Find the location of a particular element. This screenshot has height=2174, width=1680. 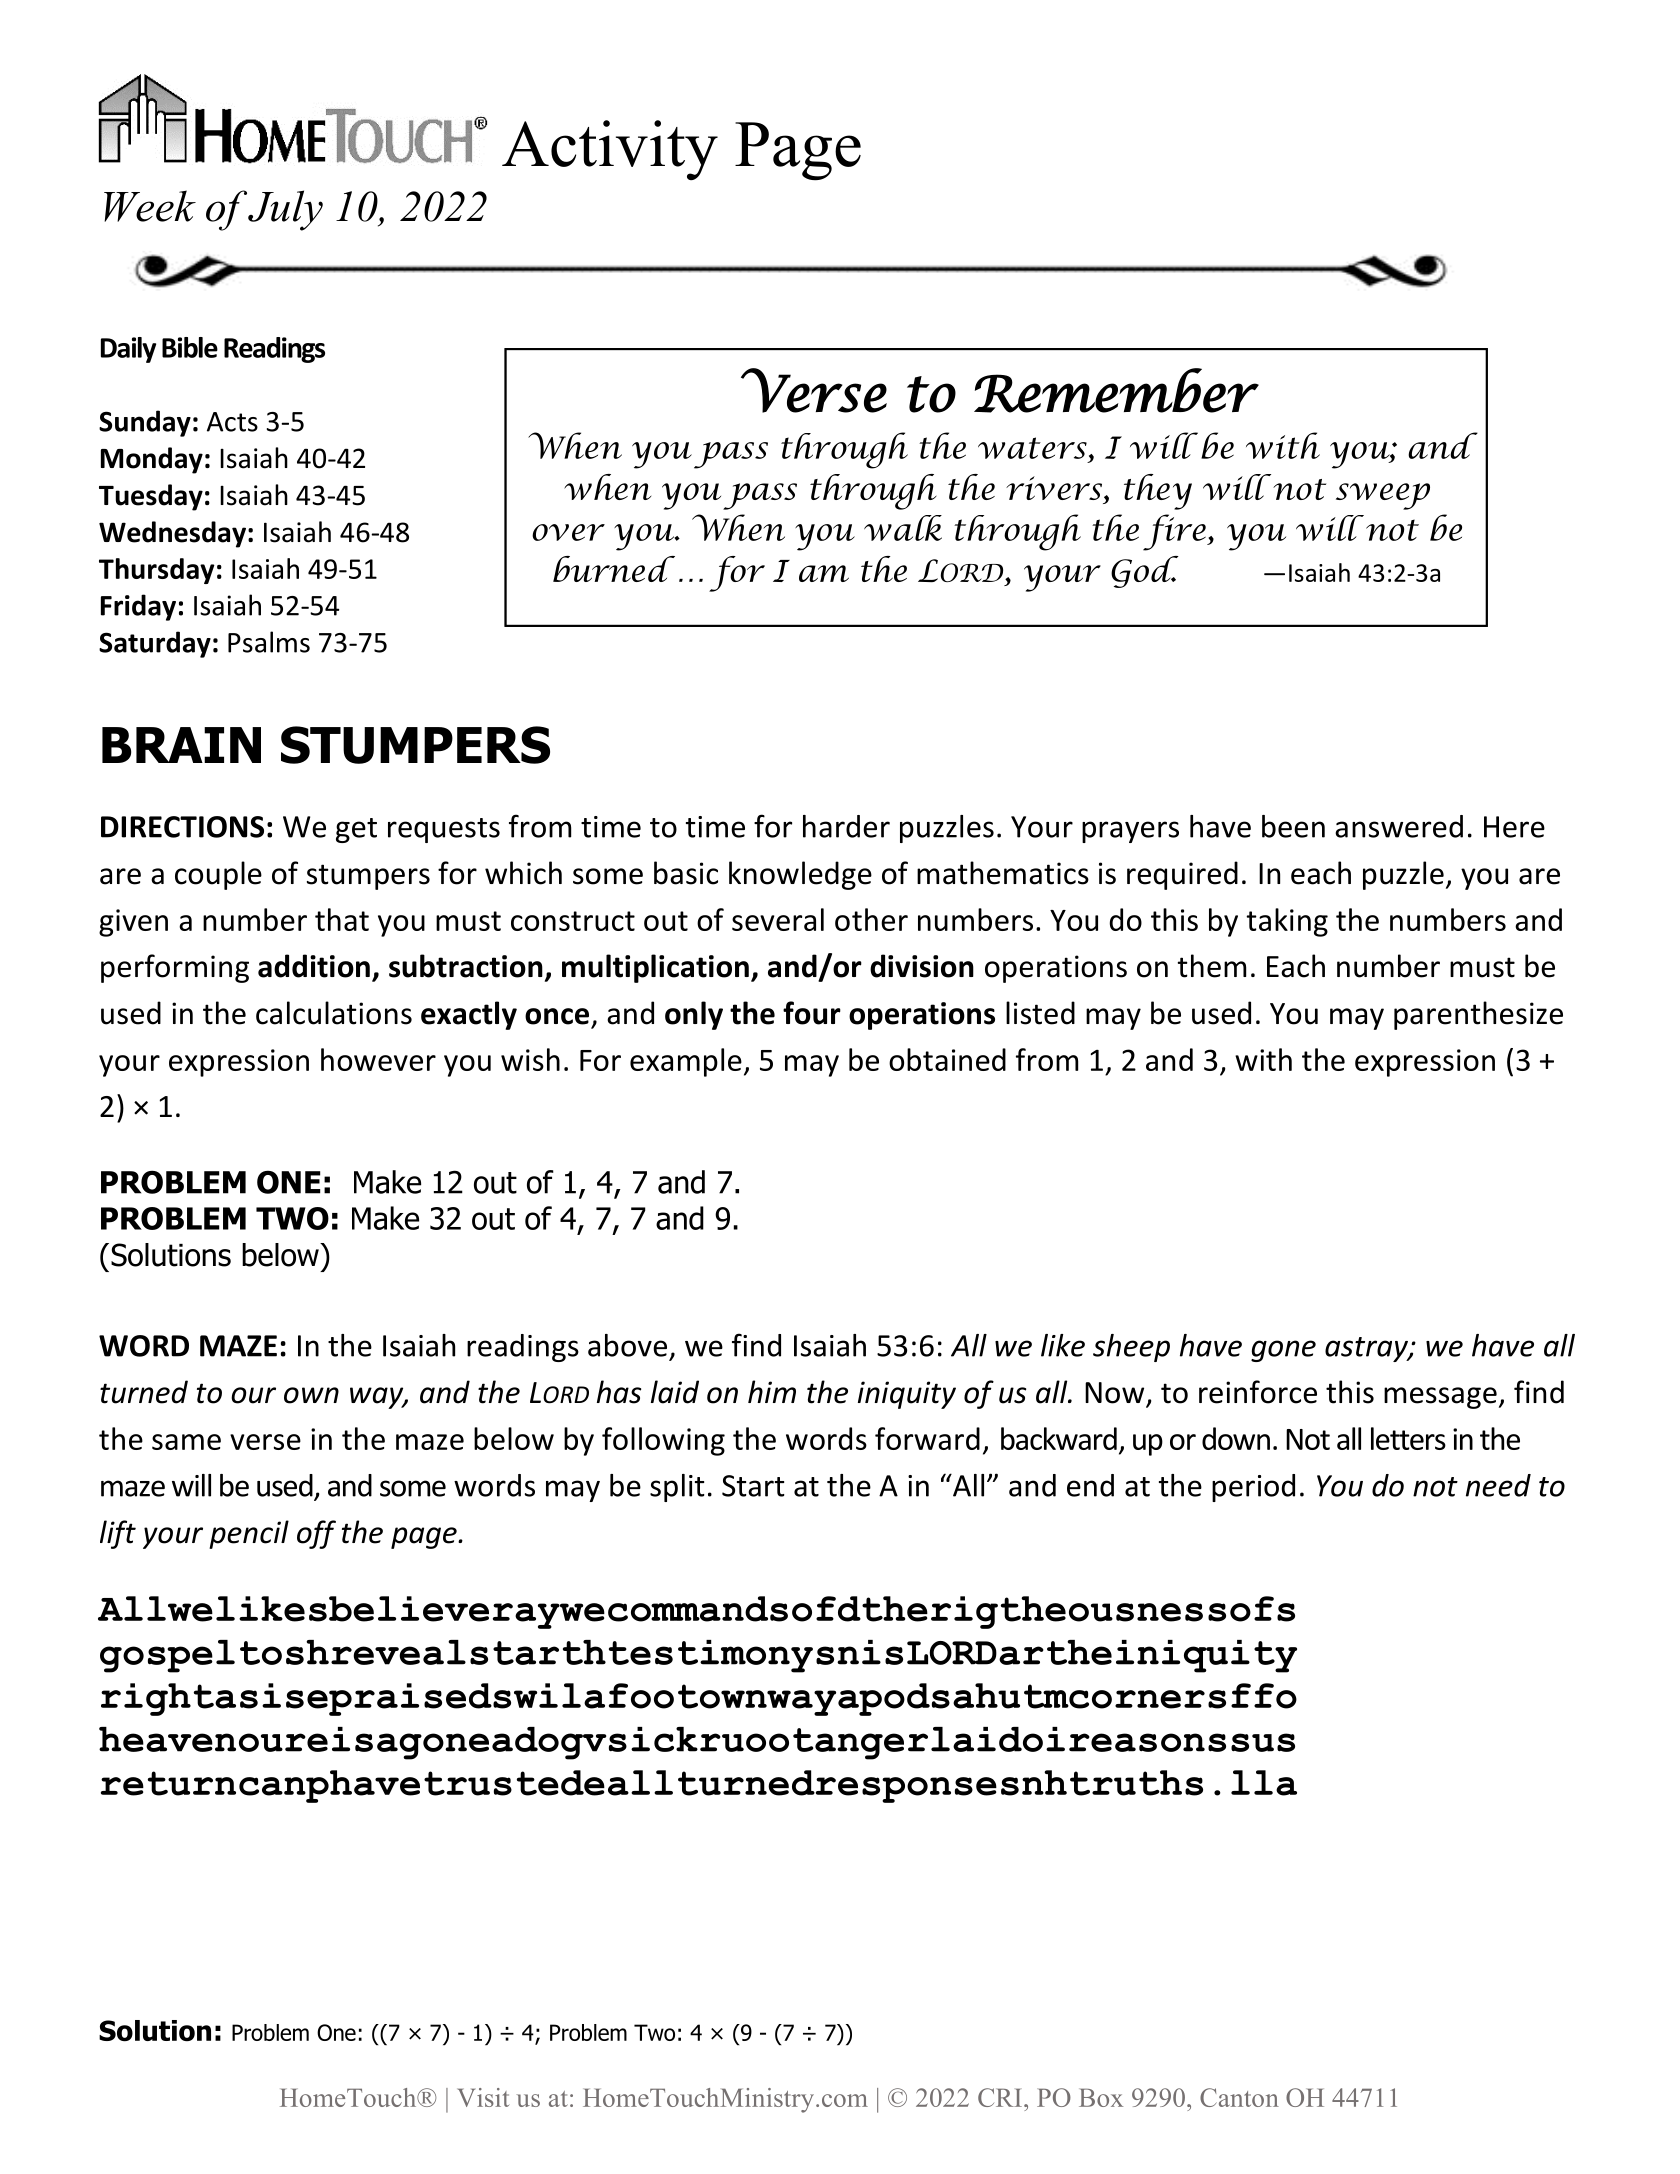

CRI is located at coordinates (1000, 2097).
